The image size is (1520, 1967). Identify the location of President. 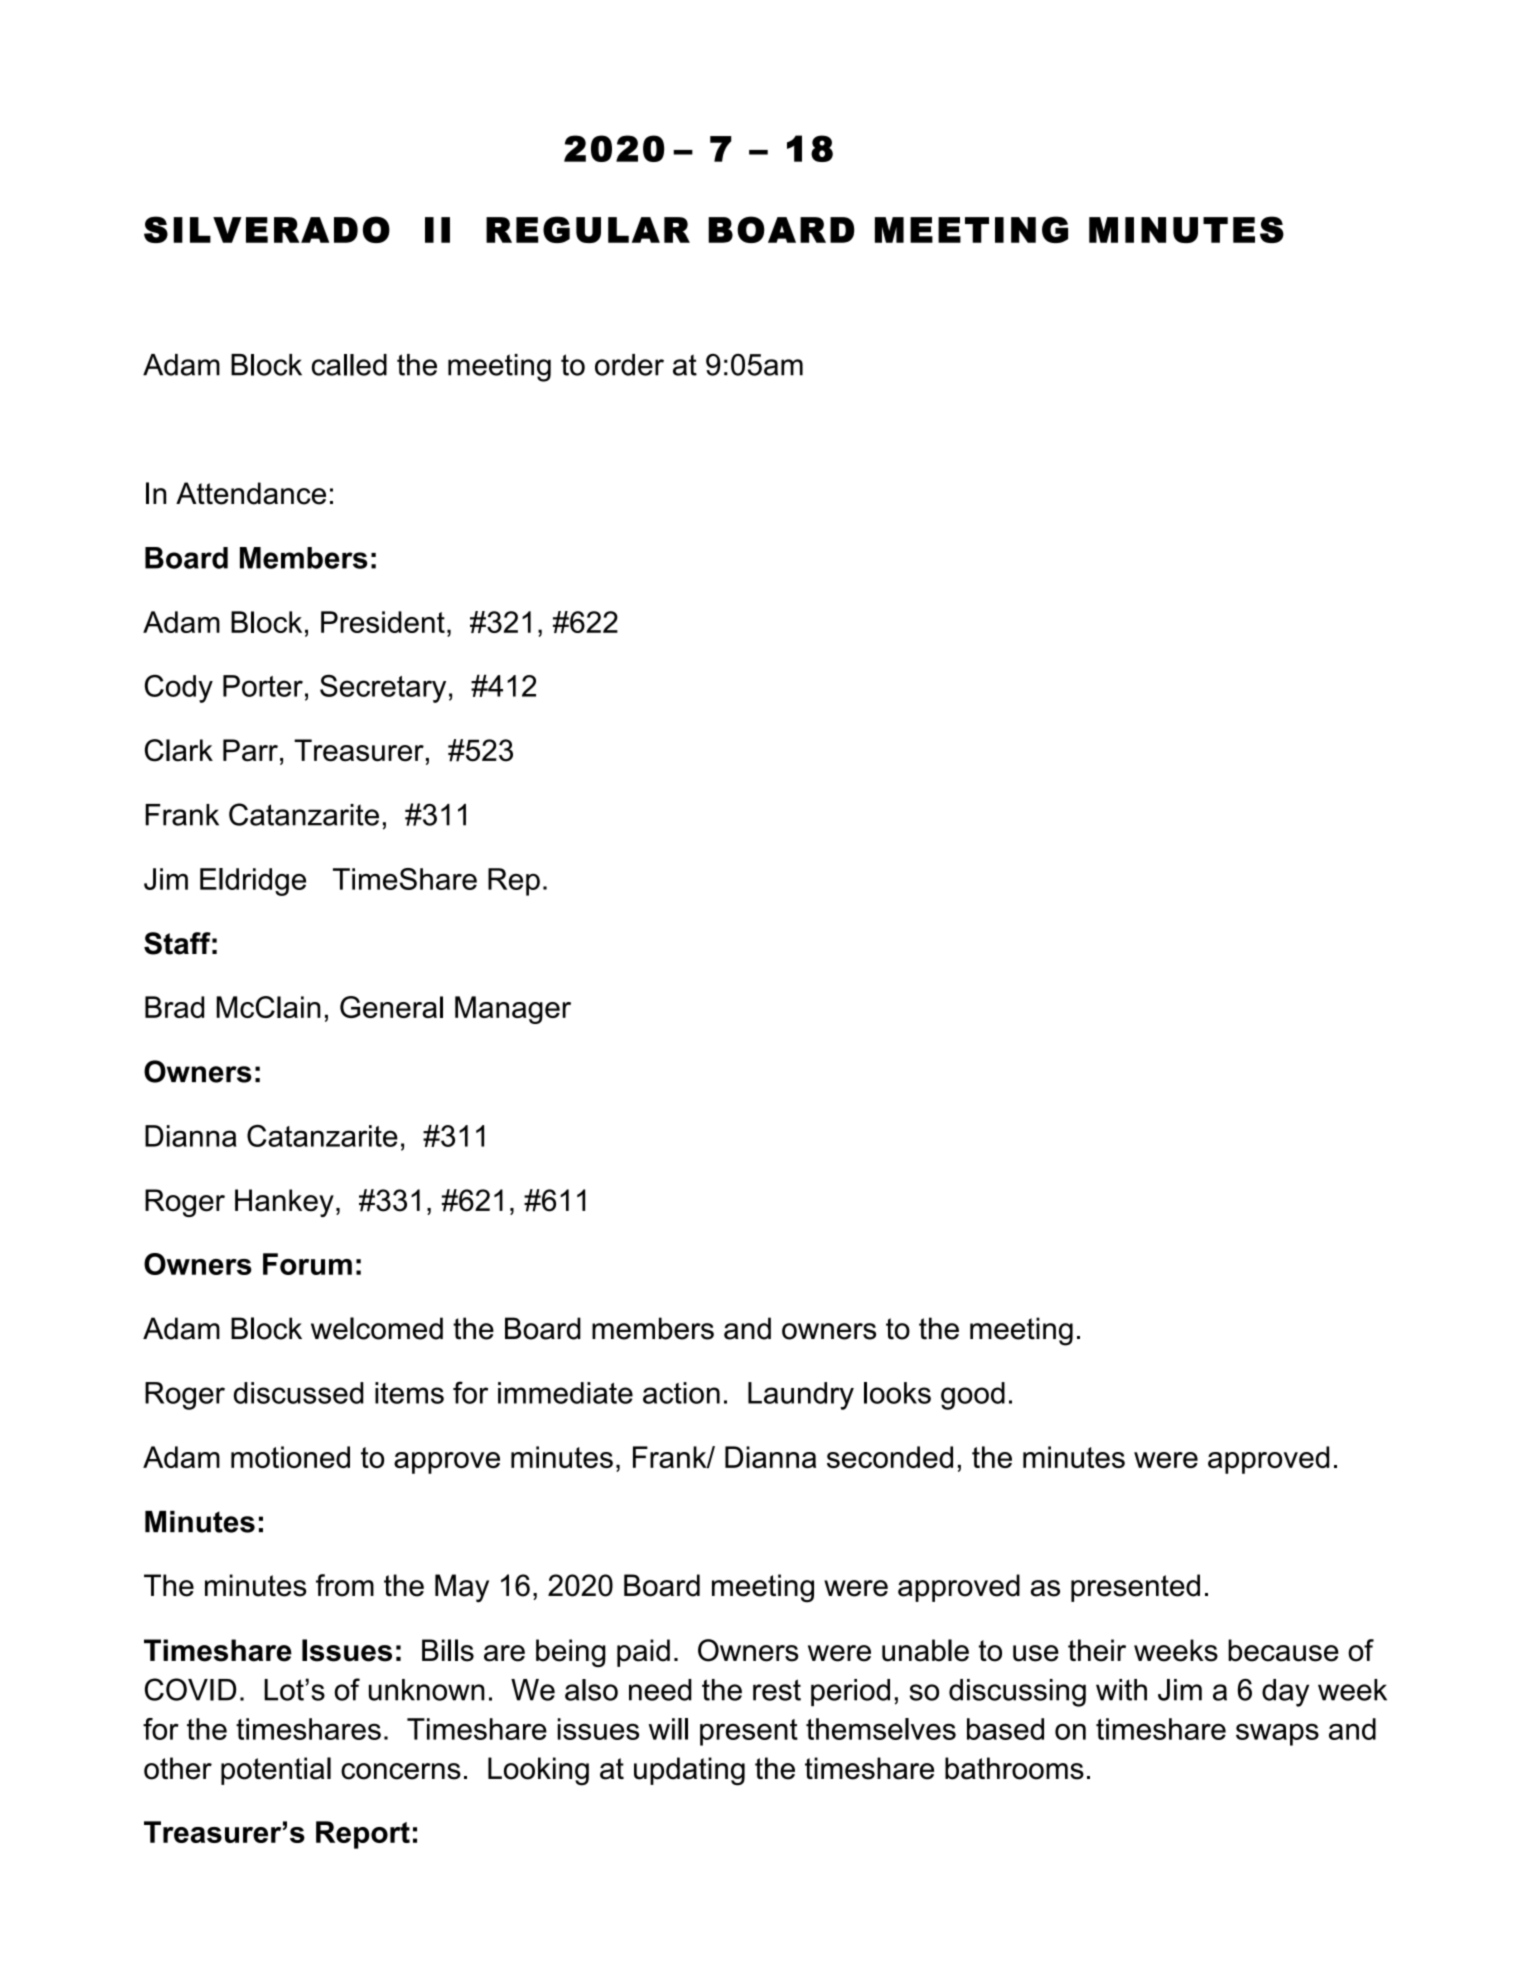
(383, 622).
